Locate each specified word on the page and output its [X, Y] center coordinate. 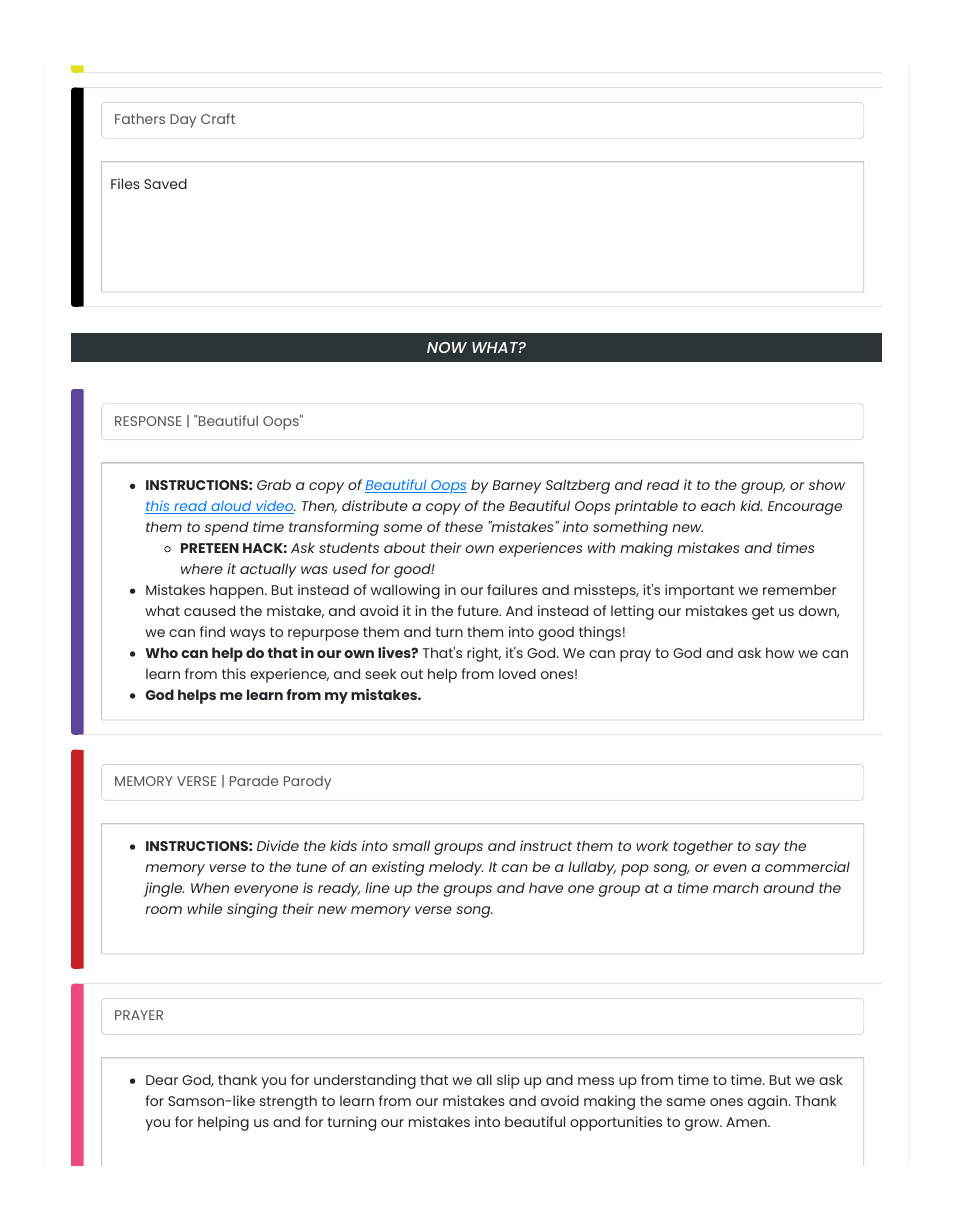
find [212, 631]
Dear [162, 1080]
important [699, 591]
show [827, 484]
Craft [218, 118]
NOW [447, 347]
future [479, 610]
